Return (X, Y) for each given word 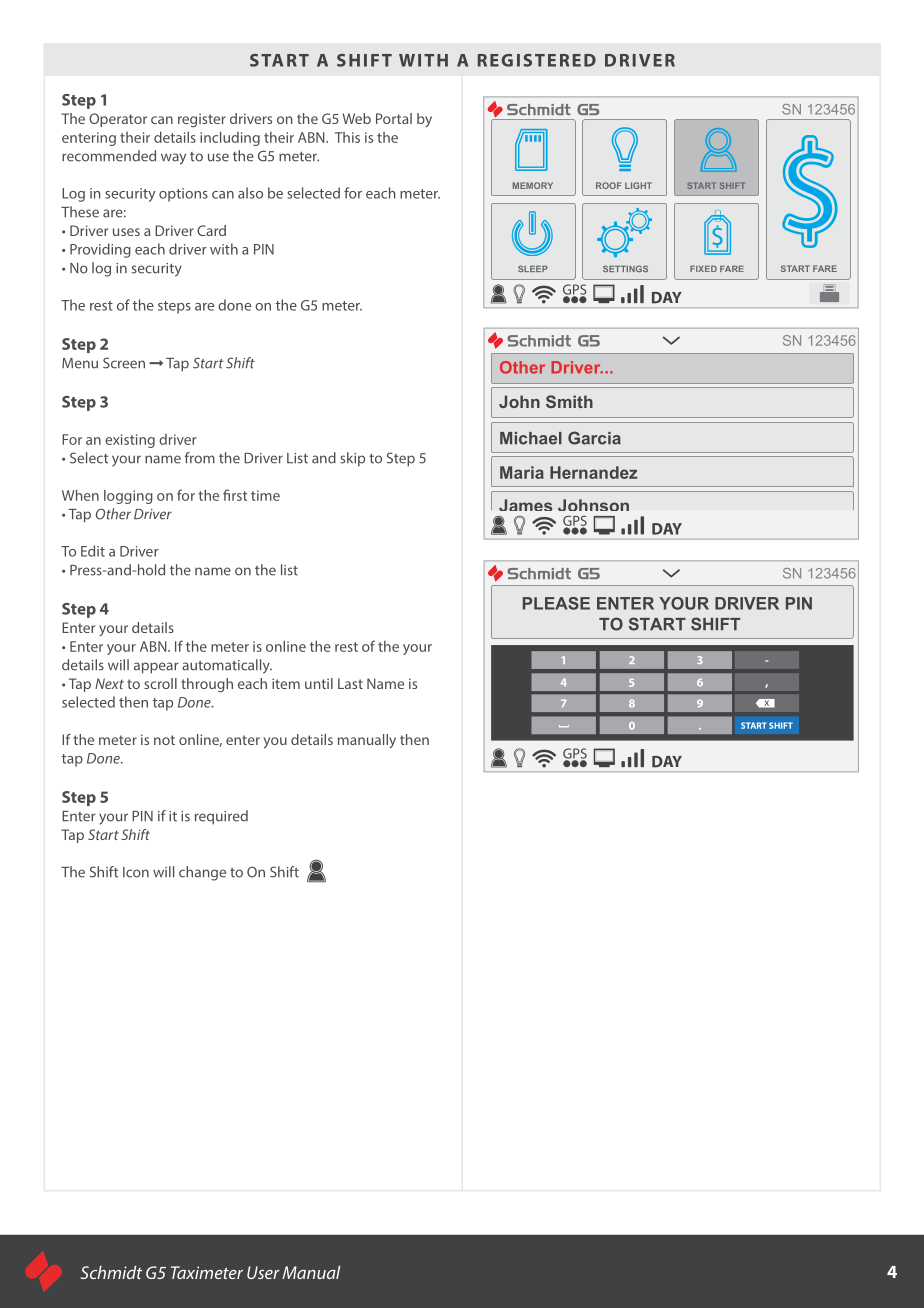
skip (352, 459)
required (221, 817)
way (173, 159)
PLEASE (556, 603)
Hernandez (594, 472)
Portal (394, 118)
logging (128, 497)
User (263, 1272)
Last (350, 683)
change (202, 873)
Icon (136, 872)
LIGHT (638, 185)
